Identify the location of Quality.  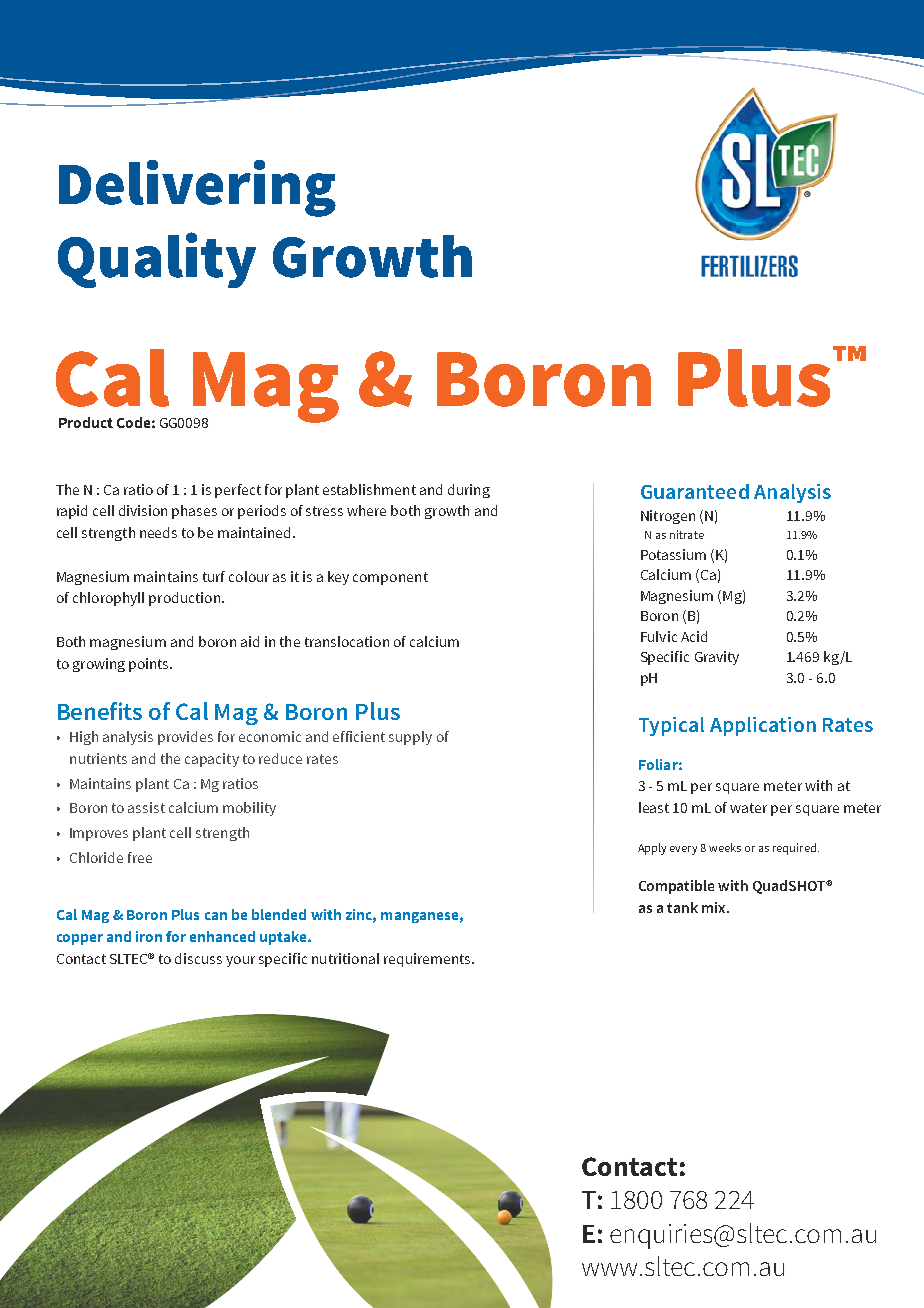
(157, 260).
